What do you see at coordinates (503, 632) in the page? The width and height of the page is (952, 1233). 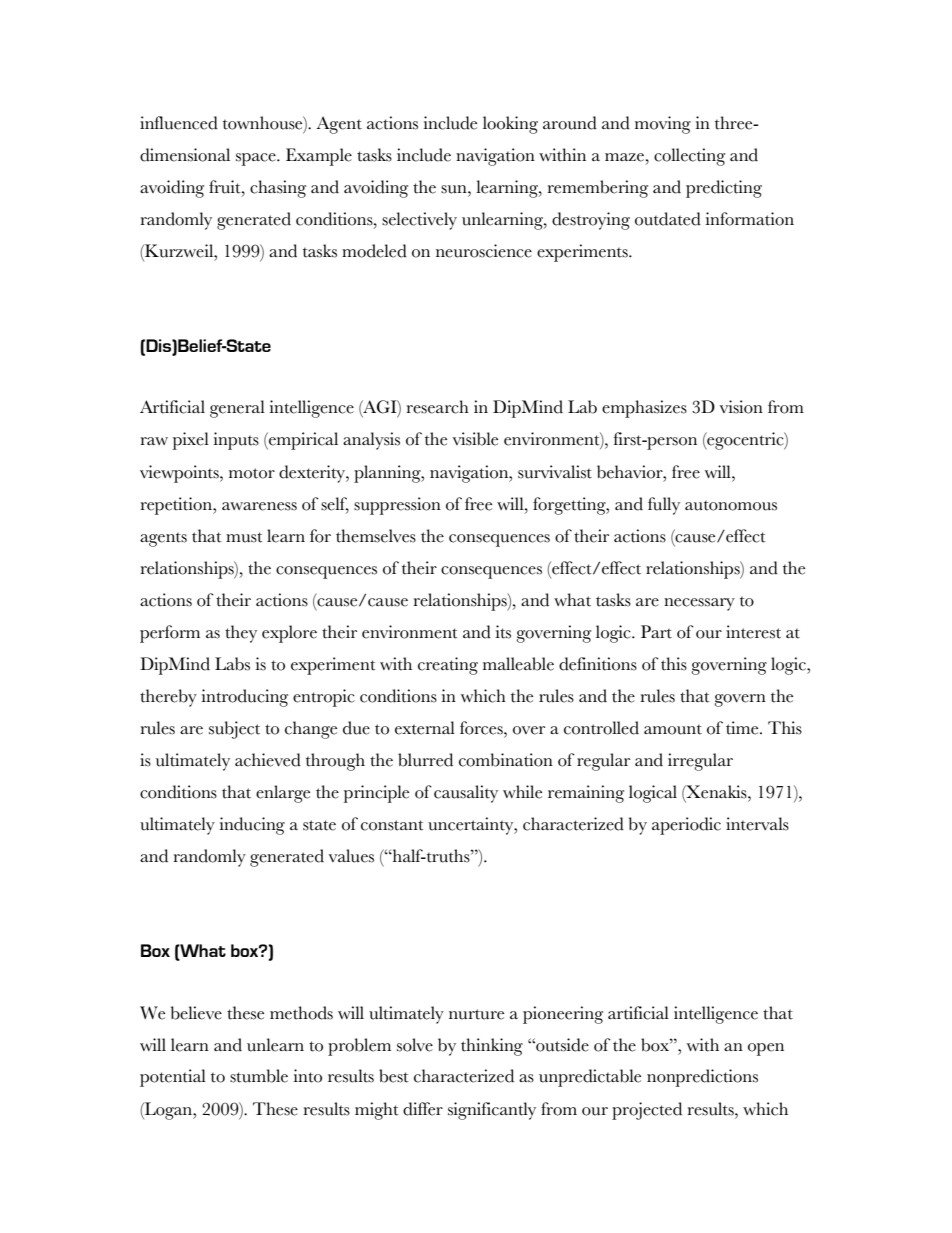 I see `its` at bounding box center [503, 632].
